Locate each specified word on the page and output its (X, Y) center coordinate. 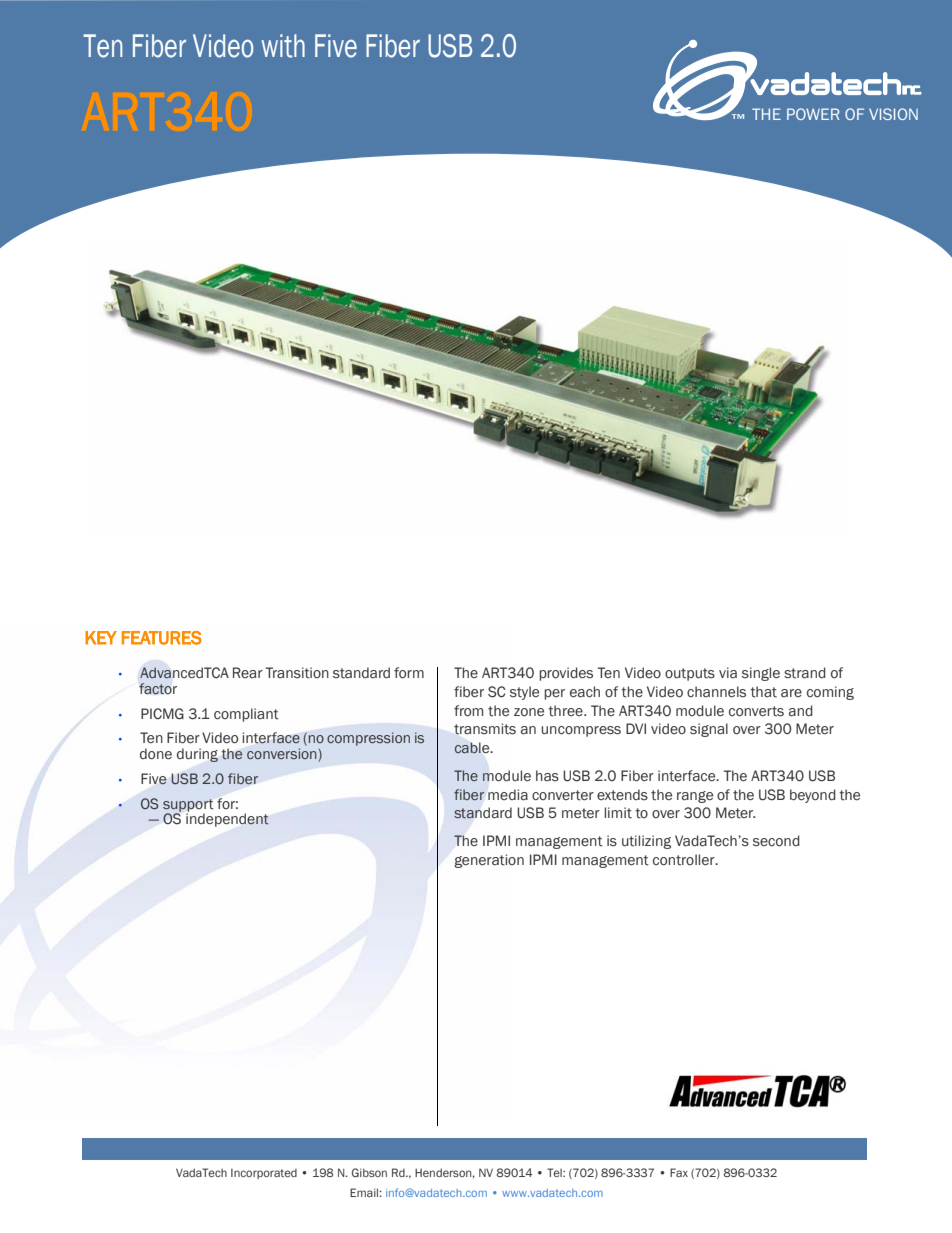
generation (489, 861)
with (283, 46)
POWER (813, 114)
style (524, 693)
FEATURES (162, 638)
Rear (248, 672)
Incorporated (264, 1173)
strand (805, 673)
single (761, 674)
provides (566, 674)
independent (227, 820)
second (776, 841)
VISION (893, 114)
